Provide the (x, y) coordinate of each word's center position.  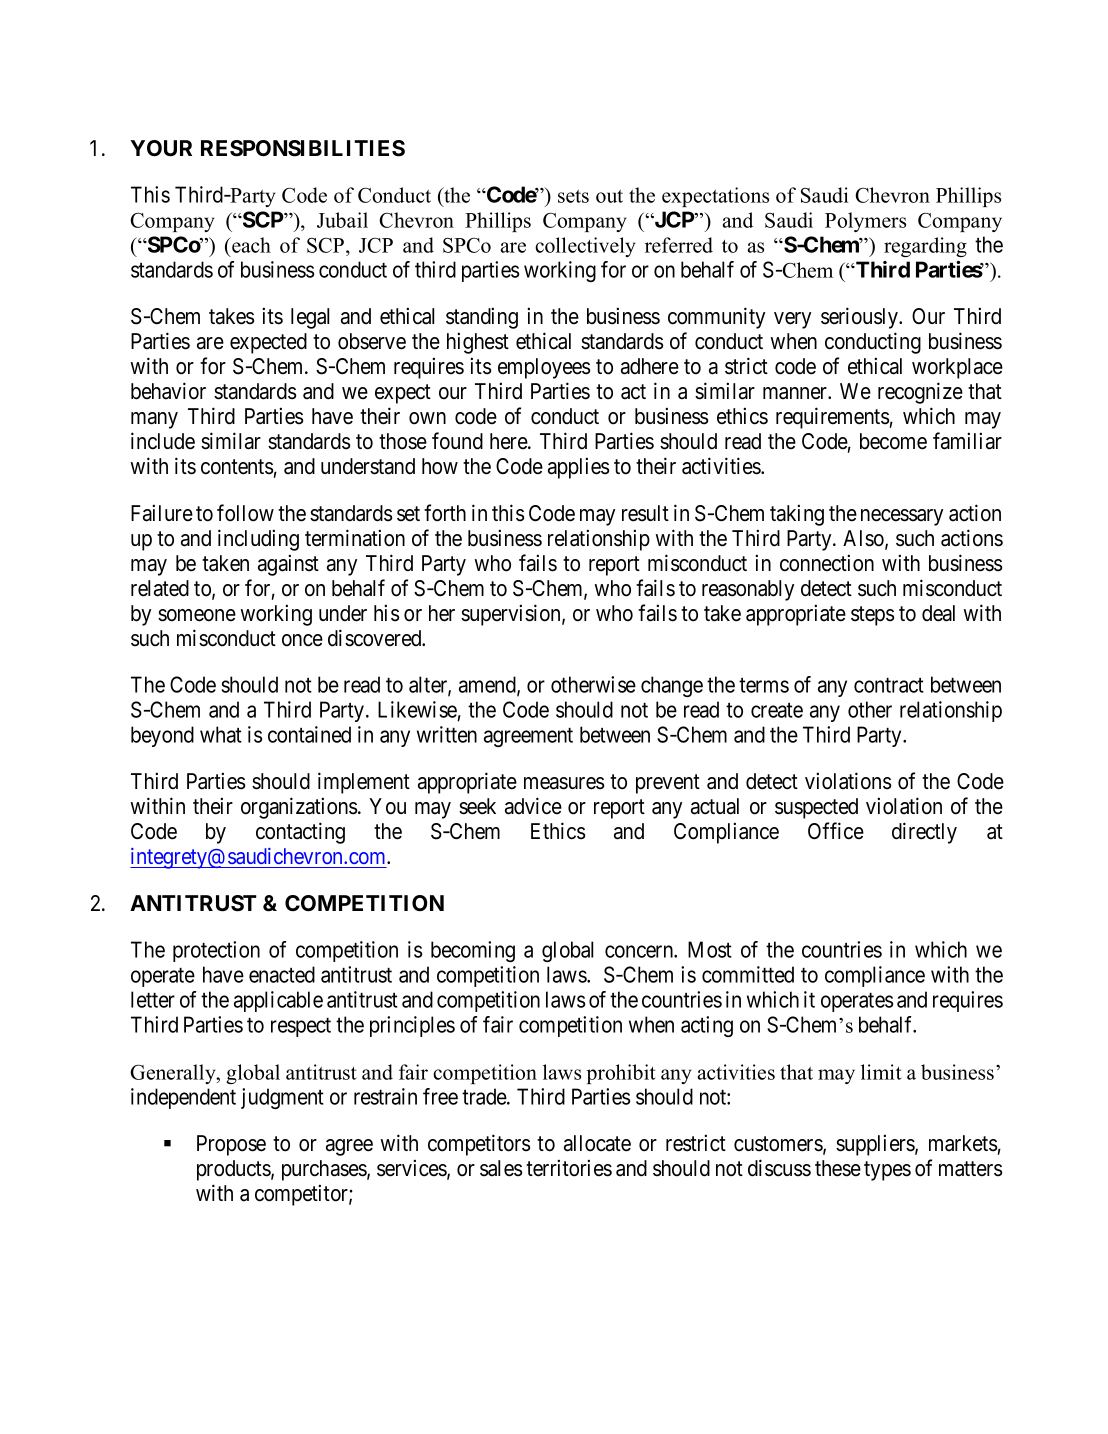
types (887, 1171)
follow (245, 513)
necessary (902, 517)
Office (836, 831)
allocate (597, 1143)
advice (533, 806)
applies (578, 468)
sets (573, 196)
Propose (231, 1145)
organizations (299, 808)
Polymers (865, 222)
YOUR (161, 148)
